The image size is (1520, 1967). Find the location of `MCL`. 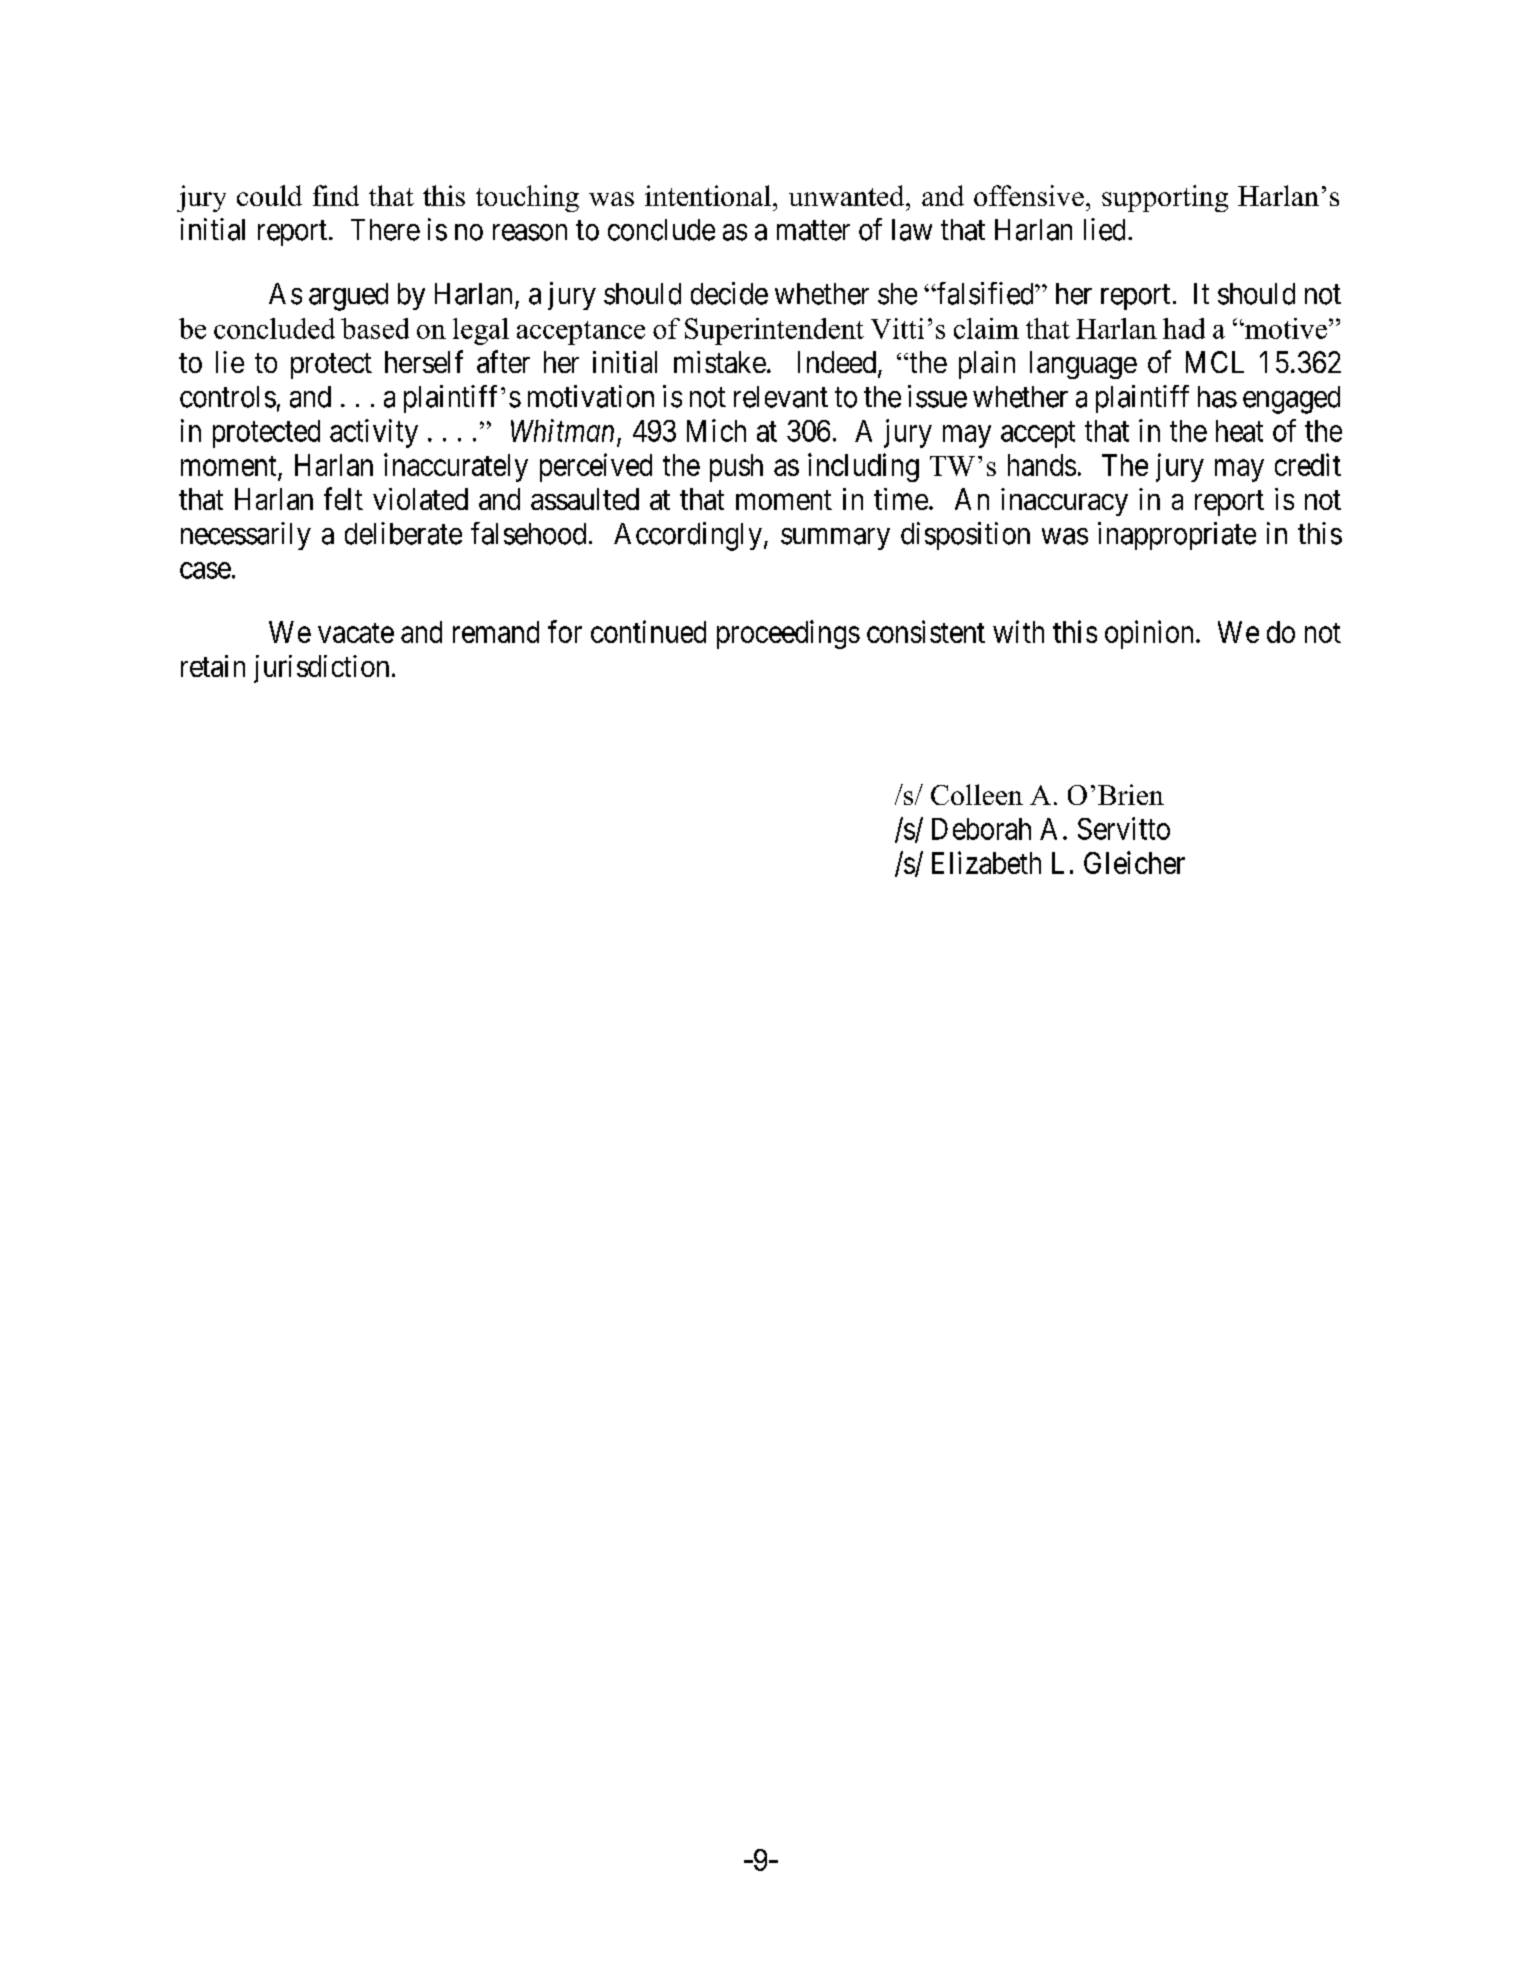

MCL is located at coordinates (1215, 362).
